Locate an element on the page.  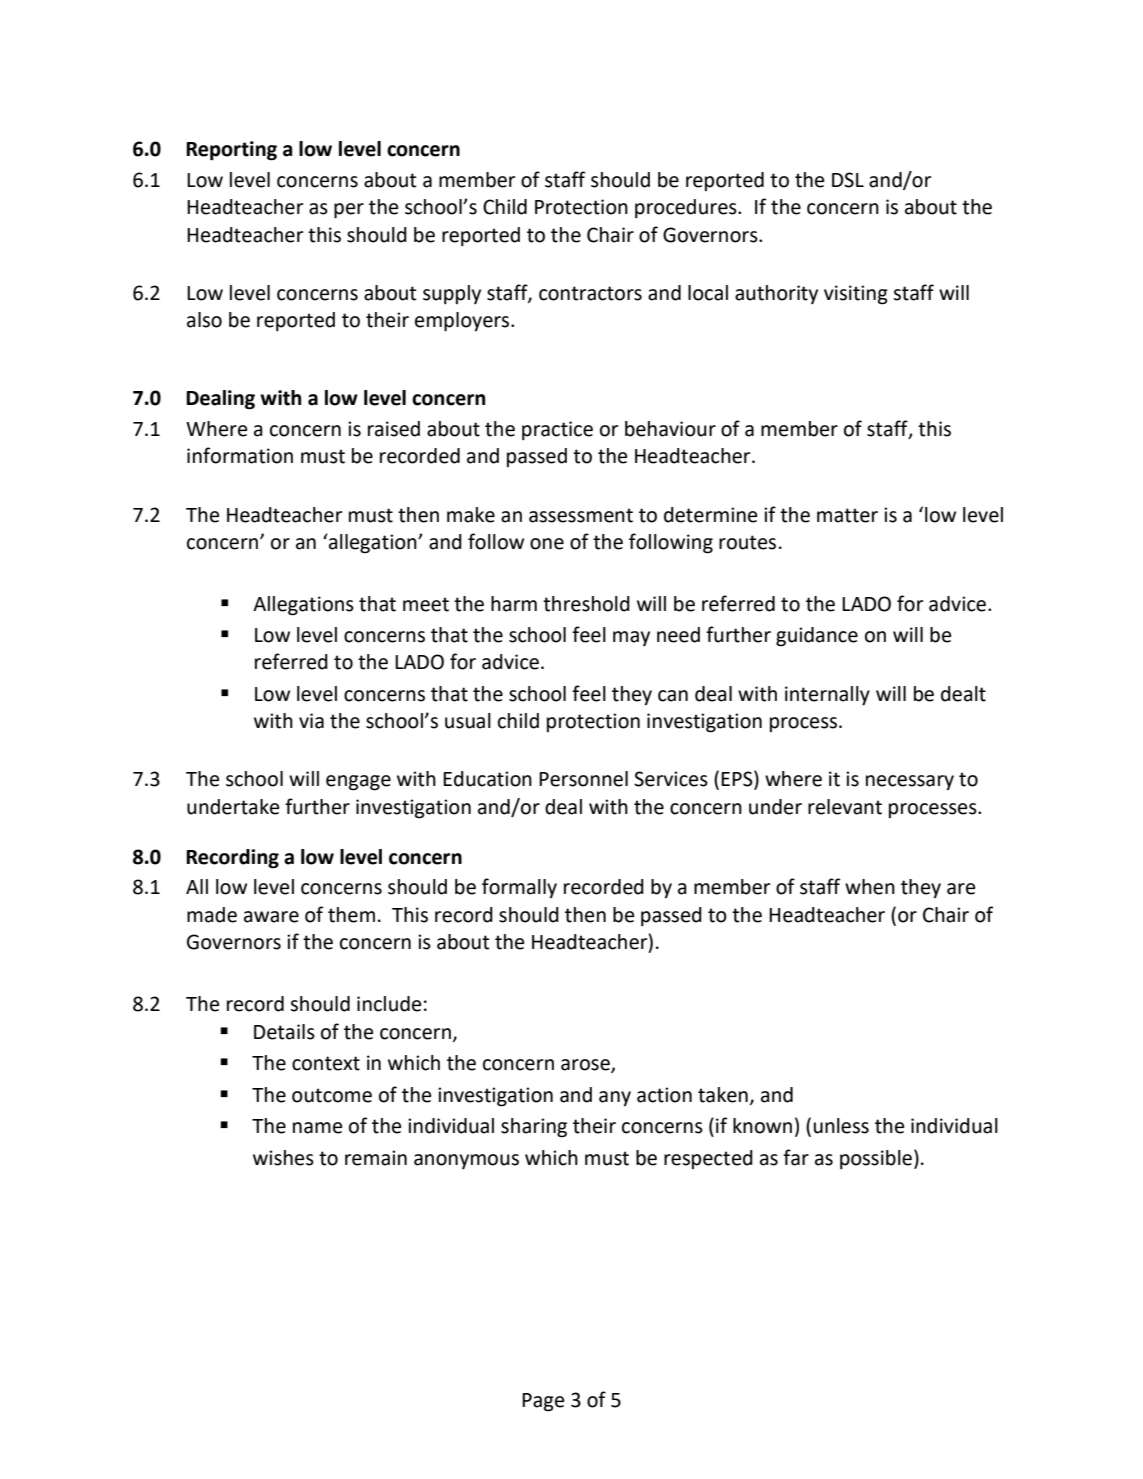
Reporting is located at coordinates (231, 151).
